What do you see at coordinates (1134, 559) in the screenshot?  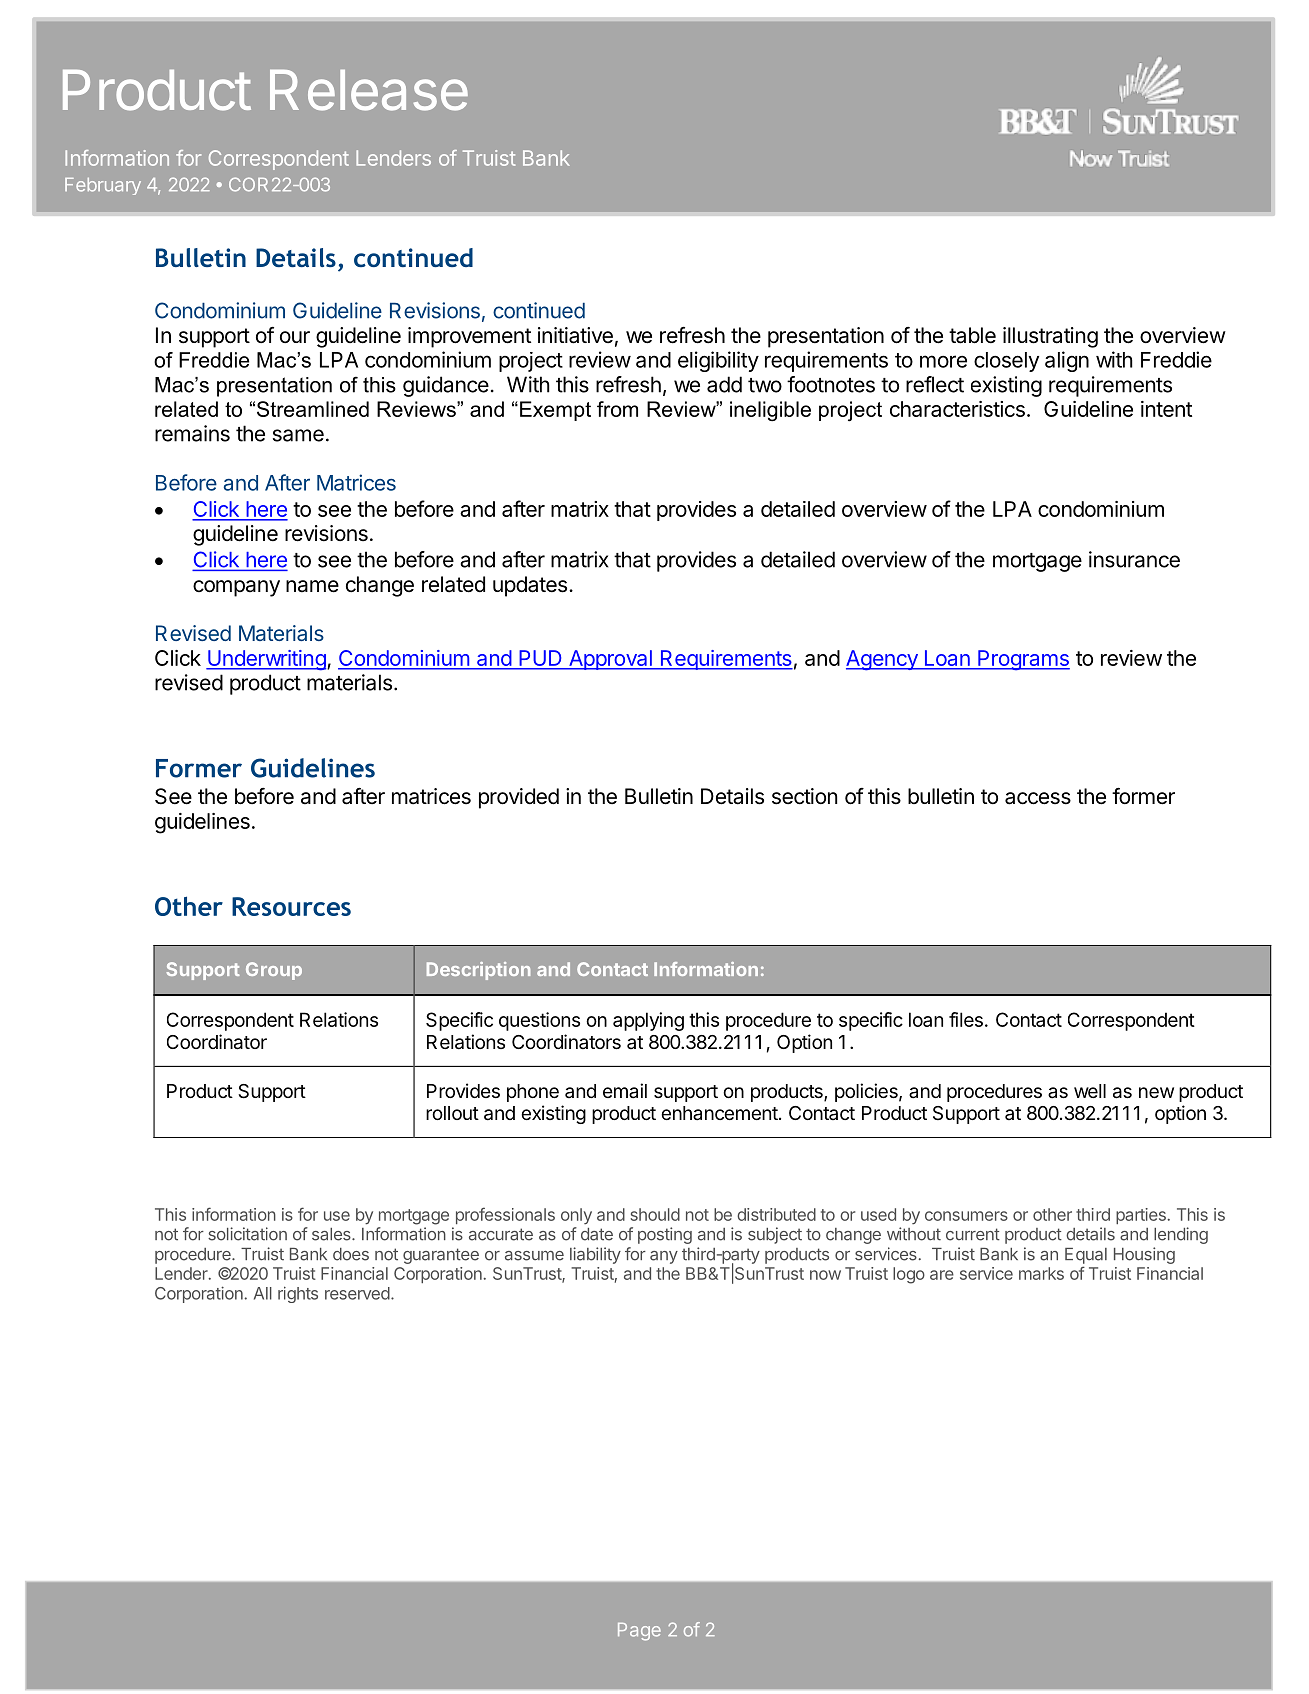 I see `insurance` at bounding box center [1134, 559].
